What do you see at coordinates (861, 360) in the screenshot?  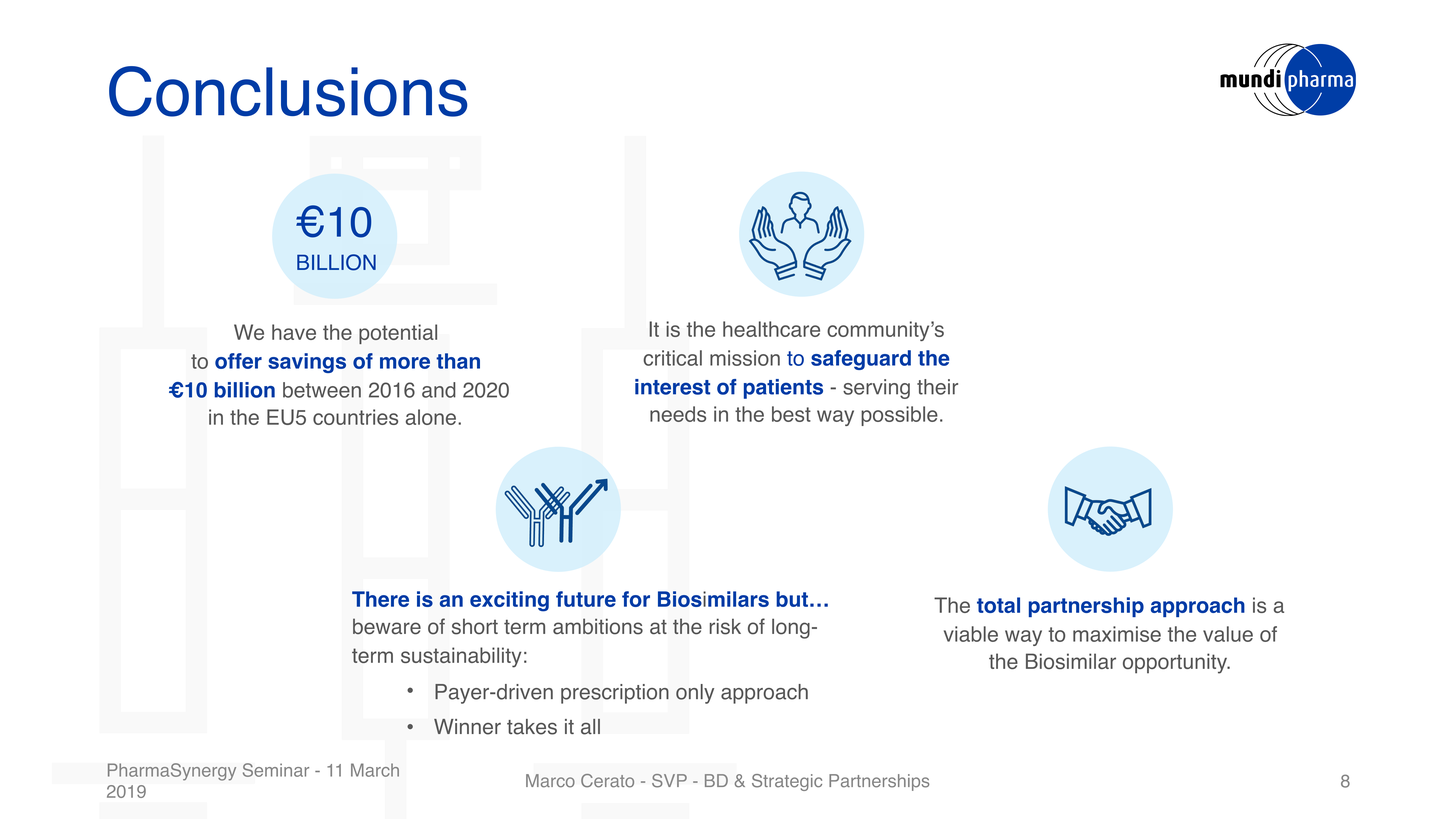 I see `safeguard` at bounding box center [861, 360].
